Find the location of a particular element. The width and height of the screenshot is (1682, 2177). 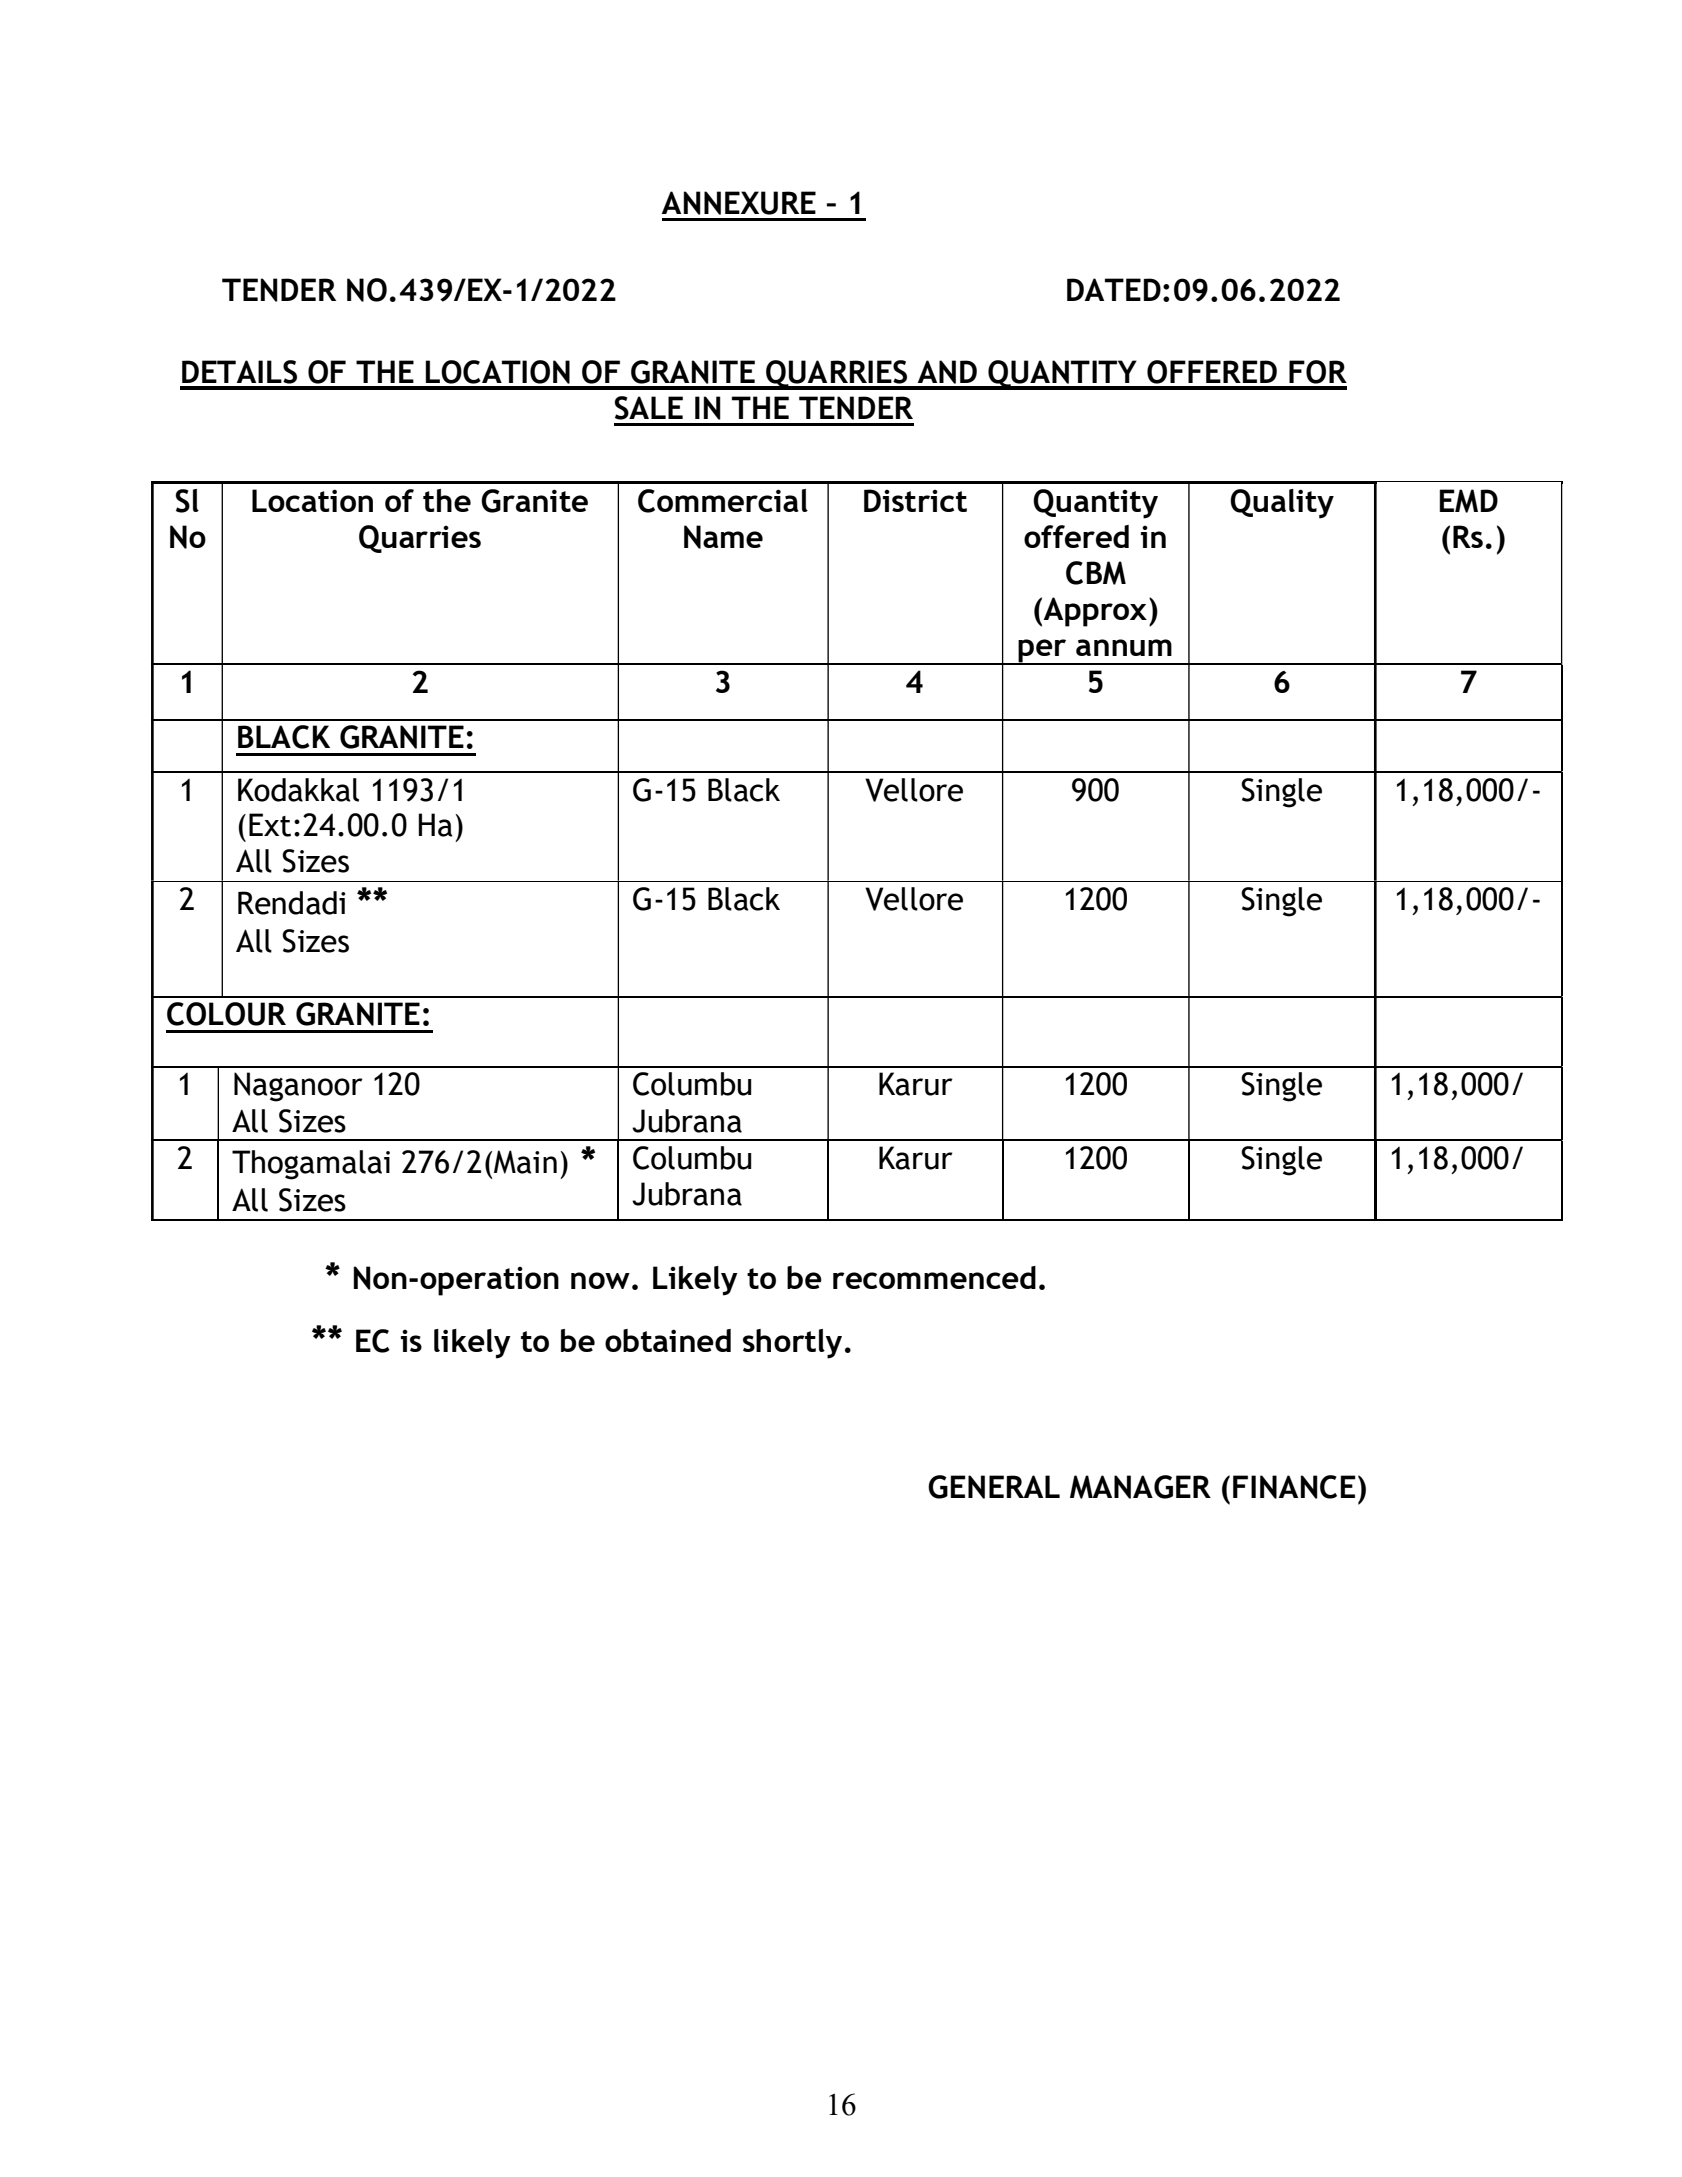

FINANCE is located at coordinates (1294, 1487).
